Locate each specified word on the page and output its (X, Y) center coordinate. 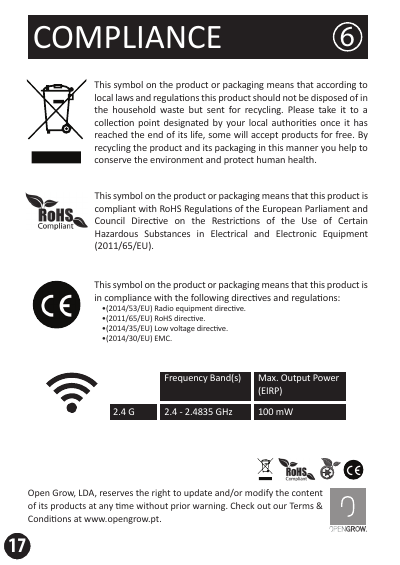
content (307, 493)
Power (326, 377)
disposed (329, 98)
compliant (115, 209)
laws (125, 97)
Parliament (327, 208)
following (210, 298)
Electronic (296, 233)
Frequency (186, 378)
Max (268, 377)
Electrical (229, 233)
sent (216, 110)
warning (210, 506)
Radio (164, 308)
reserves (116, 493)
